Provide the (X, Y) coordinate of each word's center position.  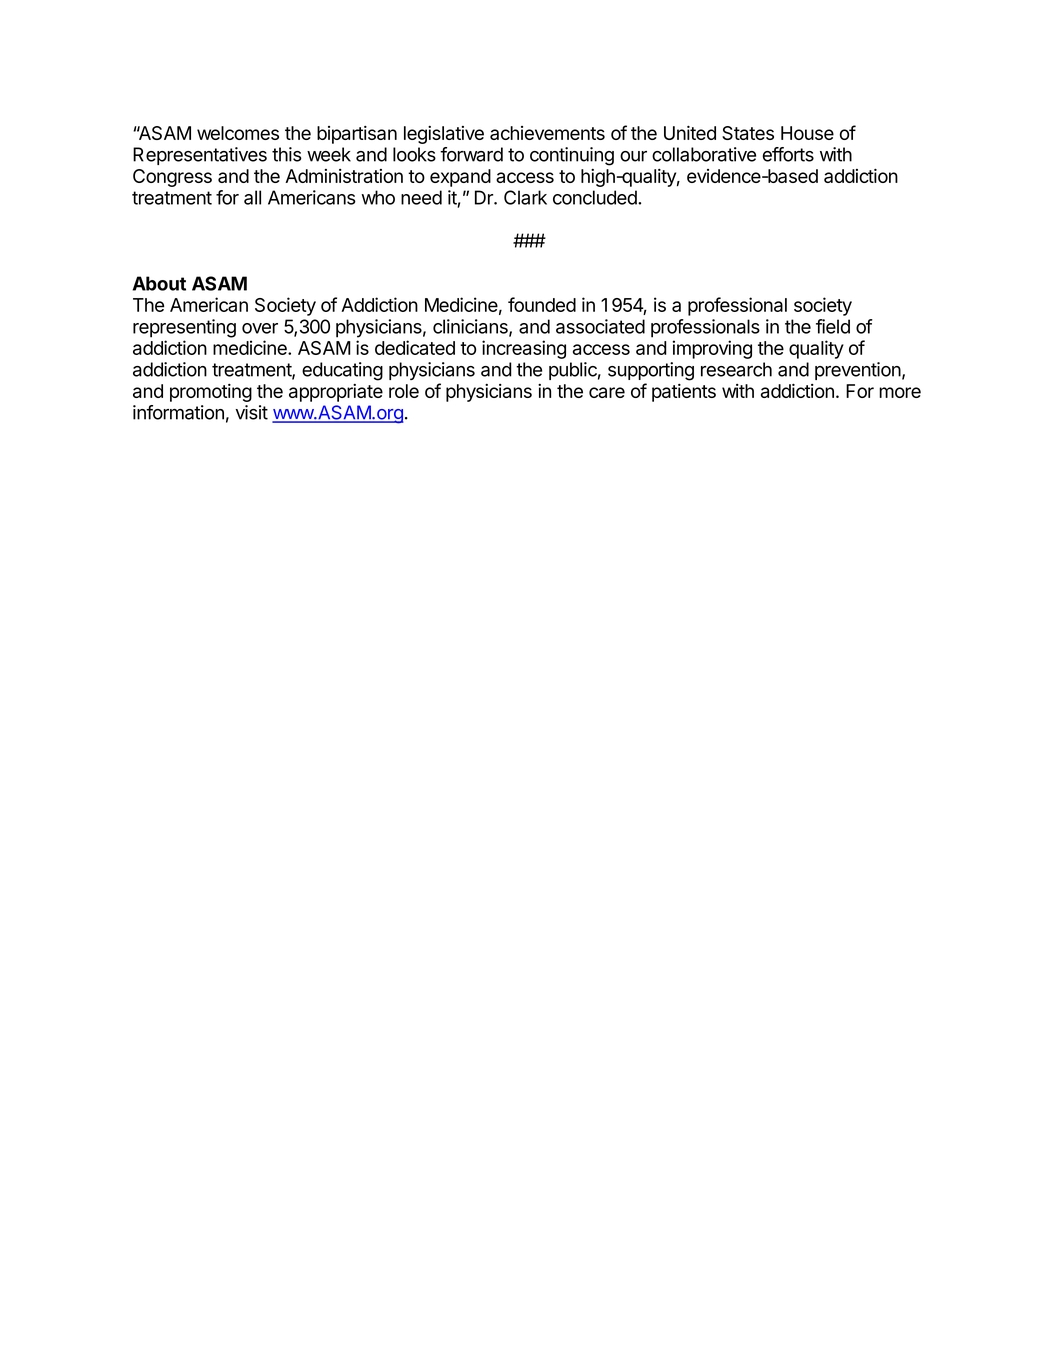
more (900, 392)
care (607, 392)
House (807, 133)
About (159, 283)
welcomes (238, 133)
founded (542, 304)
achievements (547, 133)
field (833, 326)
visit (252, 412)
